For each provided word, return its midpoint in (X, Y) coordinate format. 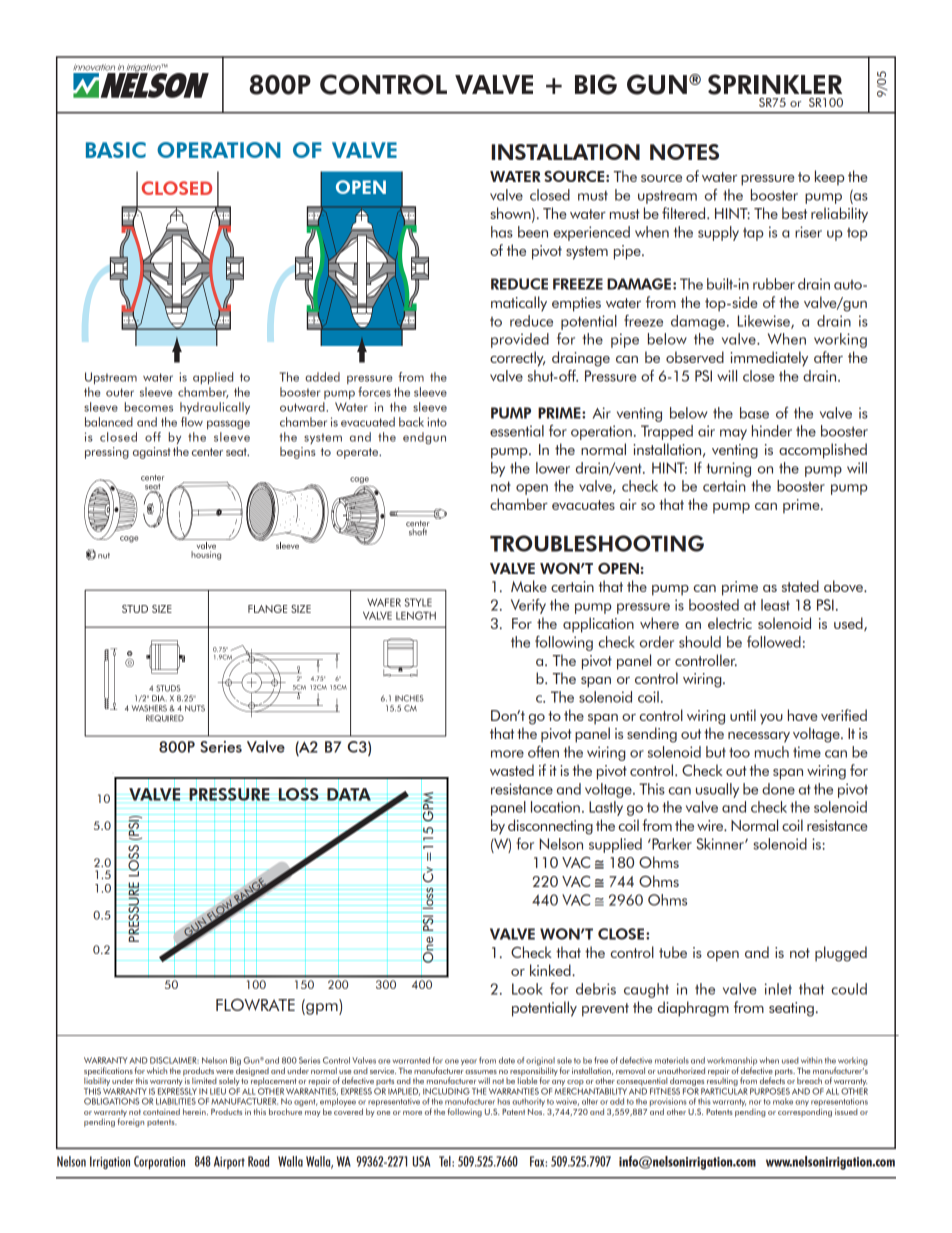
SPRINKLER (775, 84)
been (533, 232)
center (207, 452)
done (778, 789)
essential (517, 431)
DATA (349, 795)
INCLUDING (446, 1091)
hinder (772, 431)
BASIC (116, 150)
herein (195, 1111)
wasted (512, 770)
